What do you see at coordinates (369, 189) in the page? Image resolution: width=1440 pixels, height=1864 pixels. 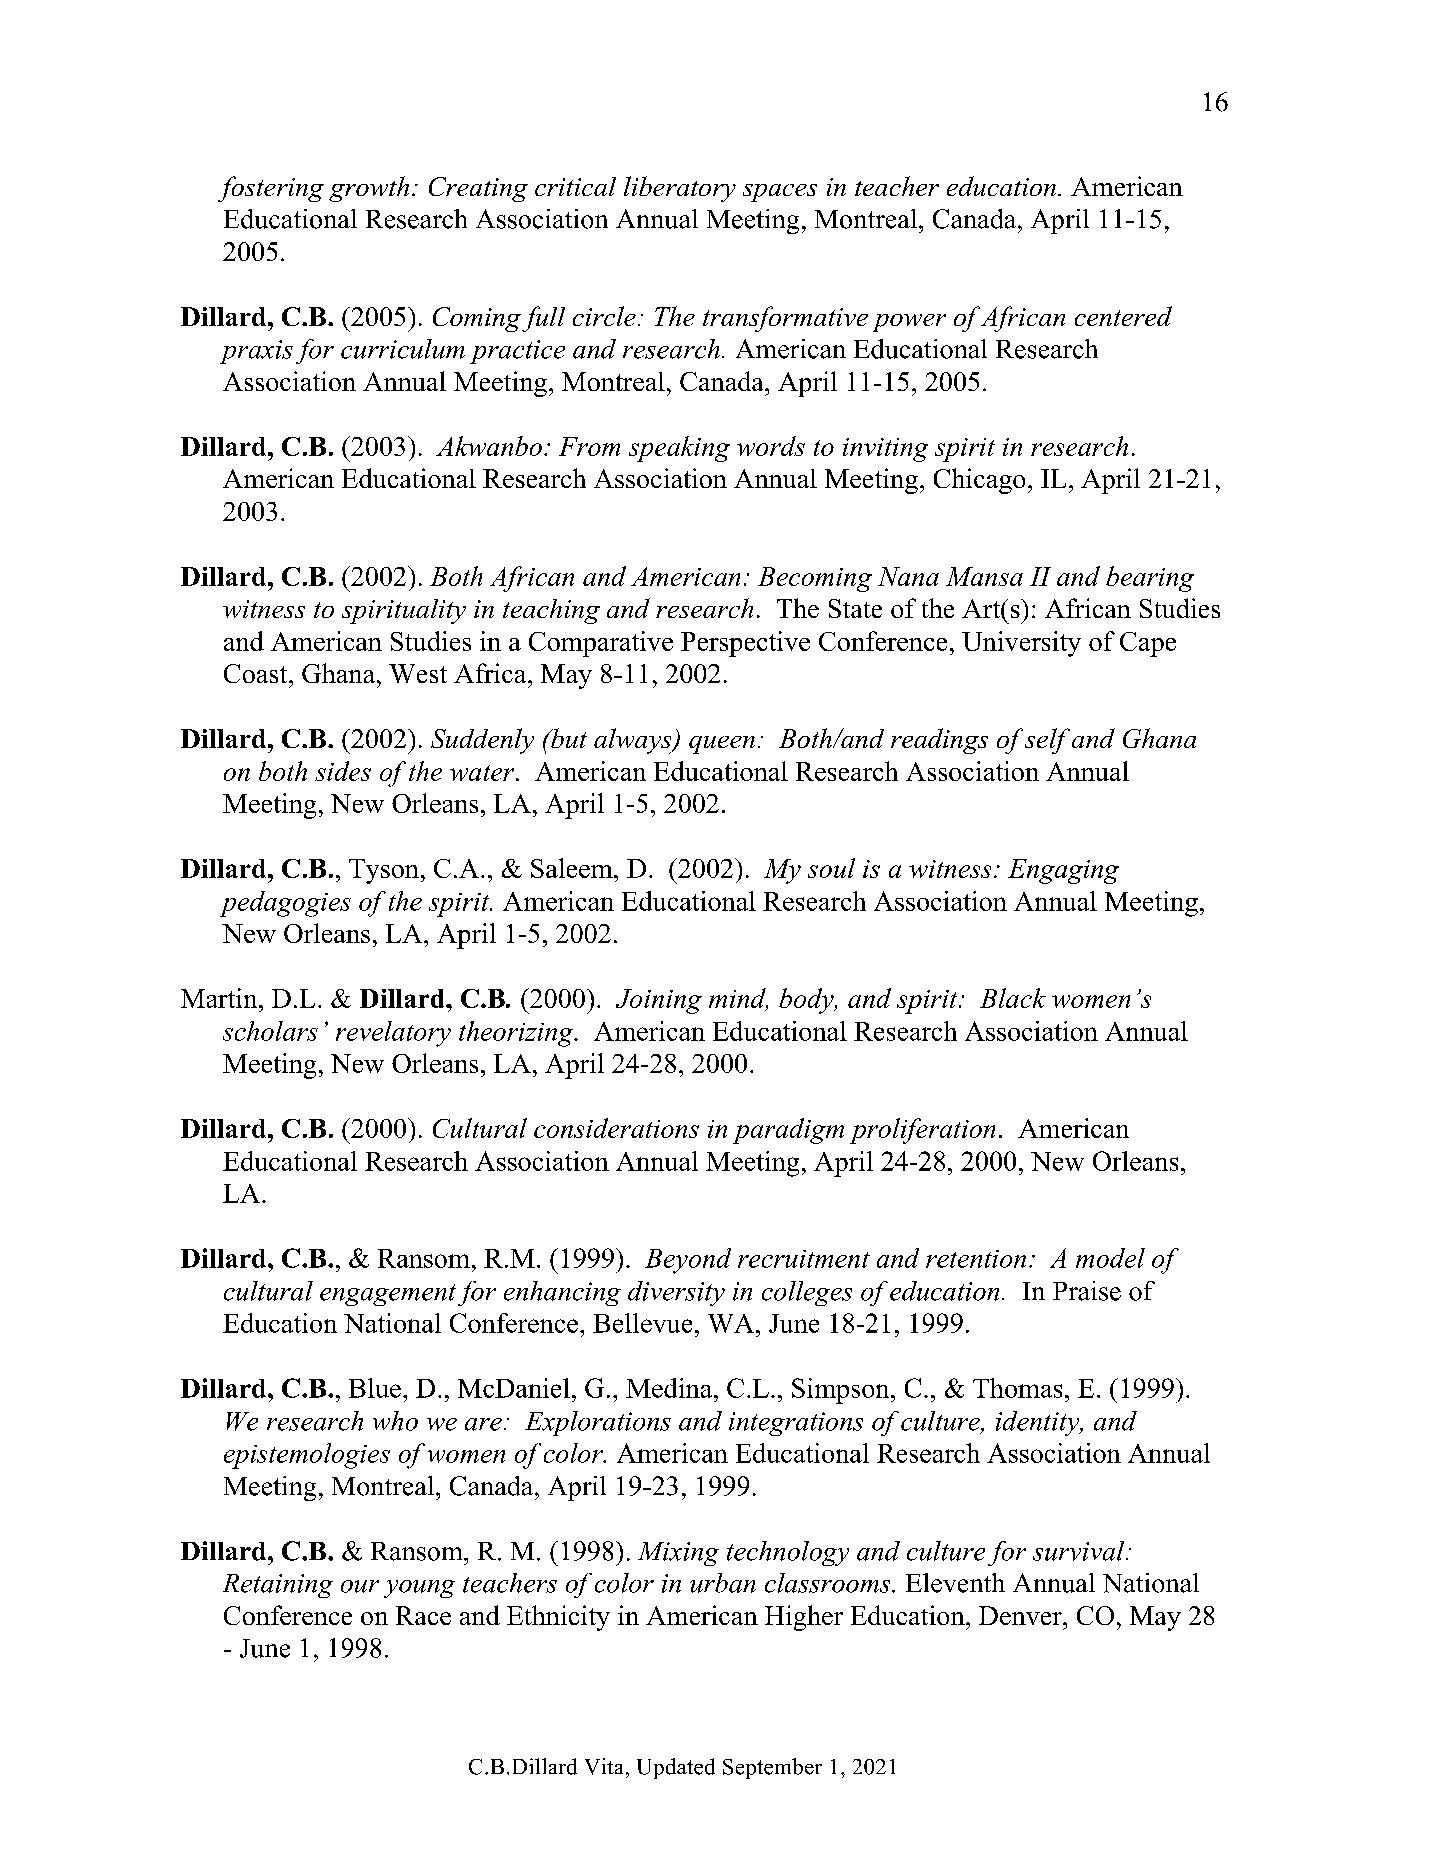 I see `growth` at bounding box center [369, 189].
